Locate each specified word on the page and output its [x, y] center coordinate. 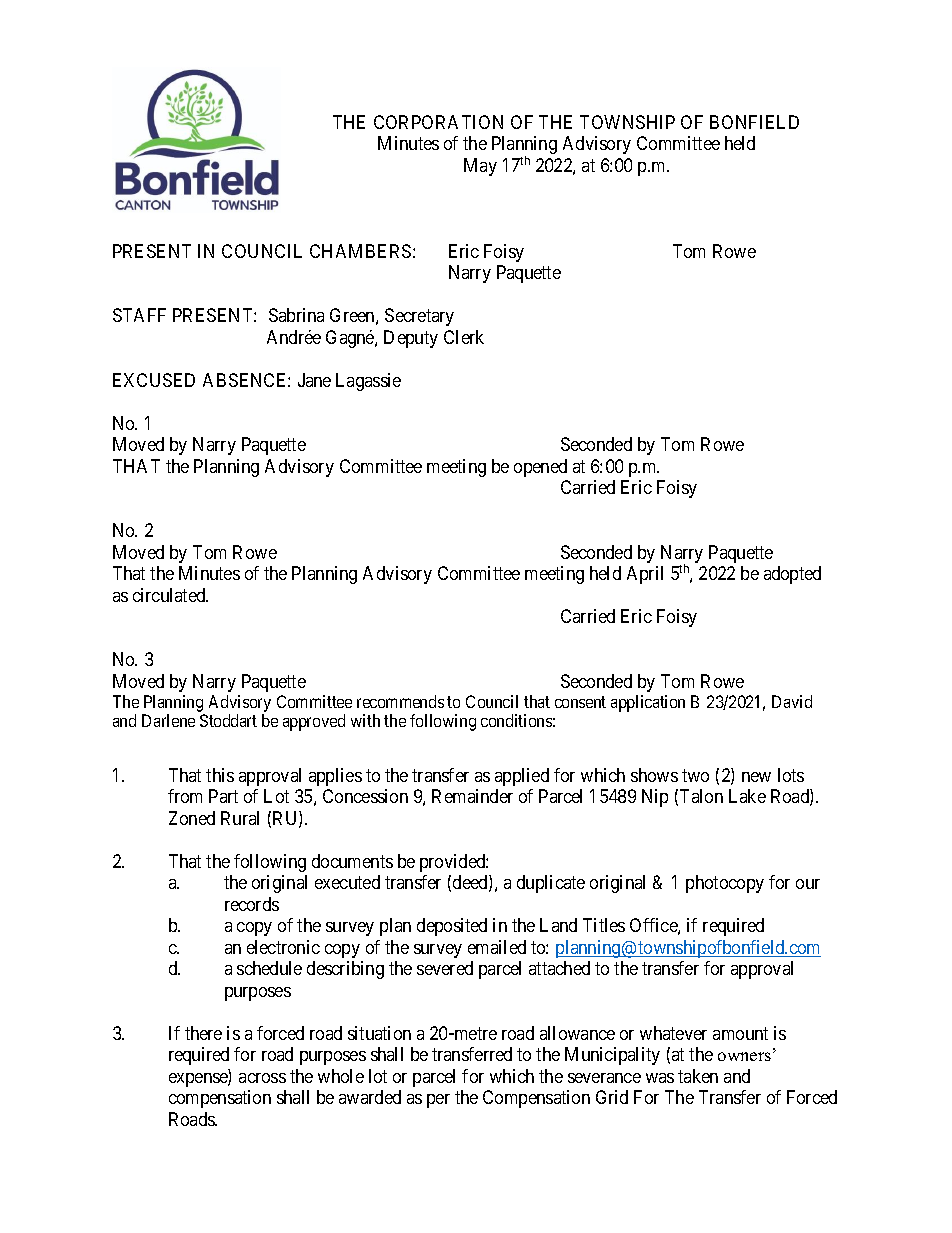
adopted [792, 575]
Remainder [472, 796]
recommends [400, 701]
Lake [747, 796]
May [480, 167]
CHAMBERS [360, 251]
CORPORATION [438, 122]
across [262, 1078]
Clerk [464, 337]
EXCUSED [154, 380]
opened [540, 468]
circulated [170, 595]
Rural [240, 818]
